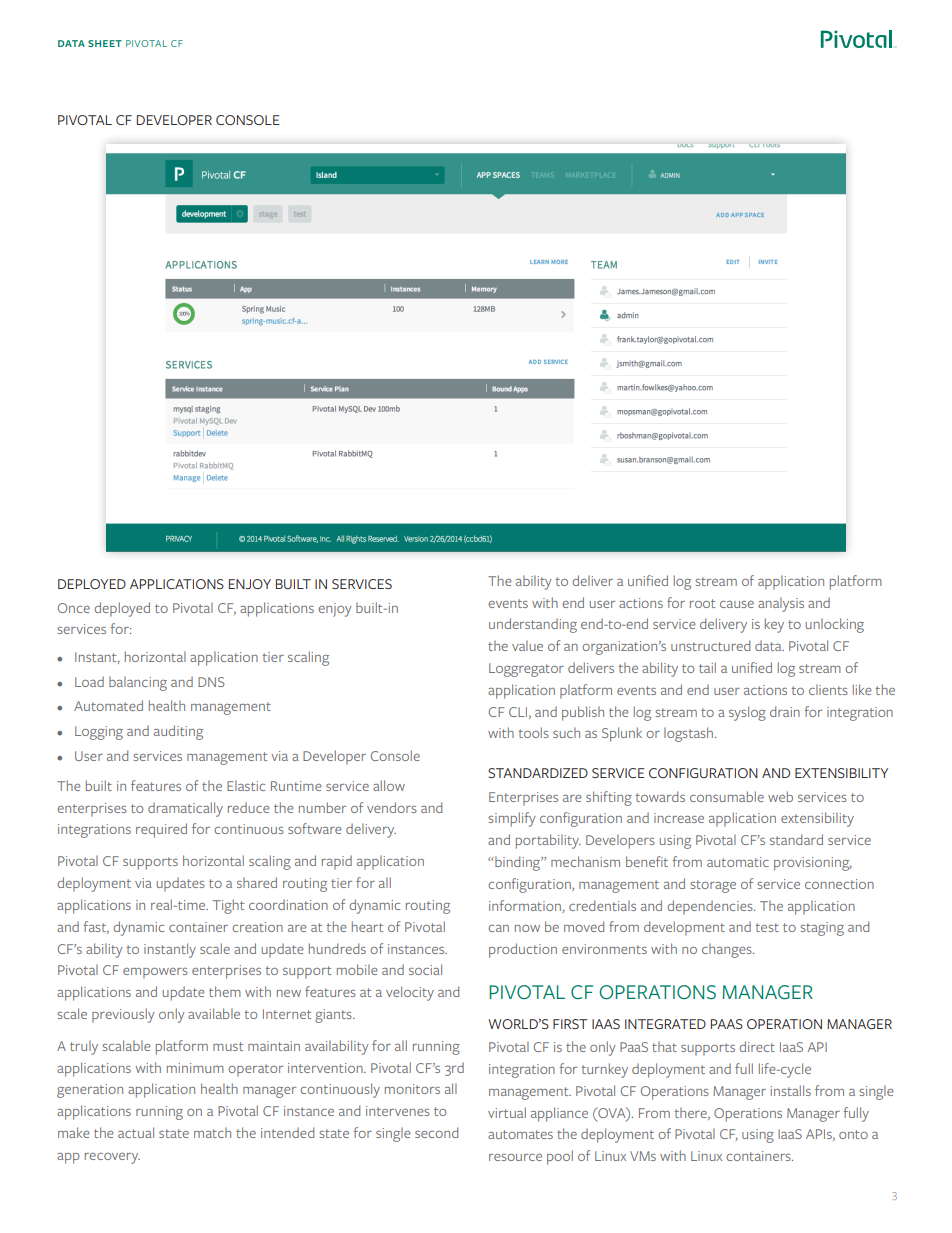  I want to click on analysis, so click(781, 604).
